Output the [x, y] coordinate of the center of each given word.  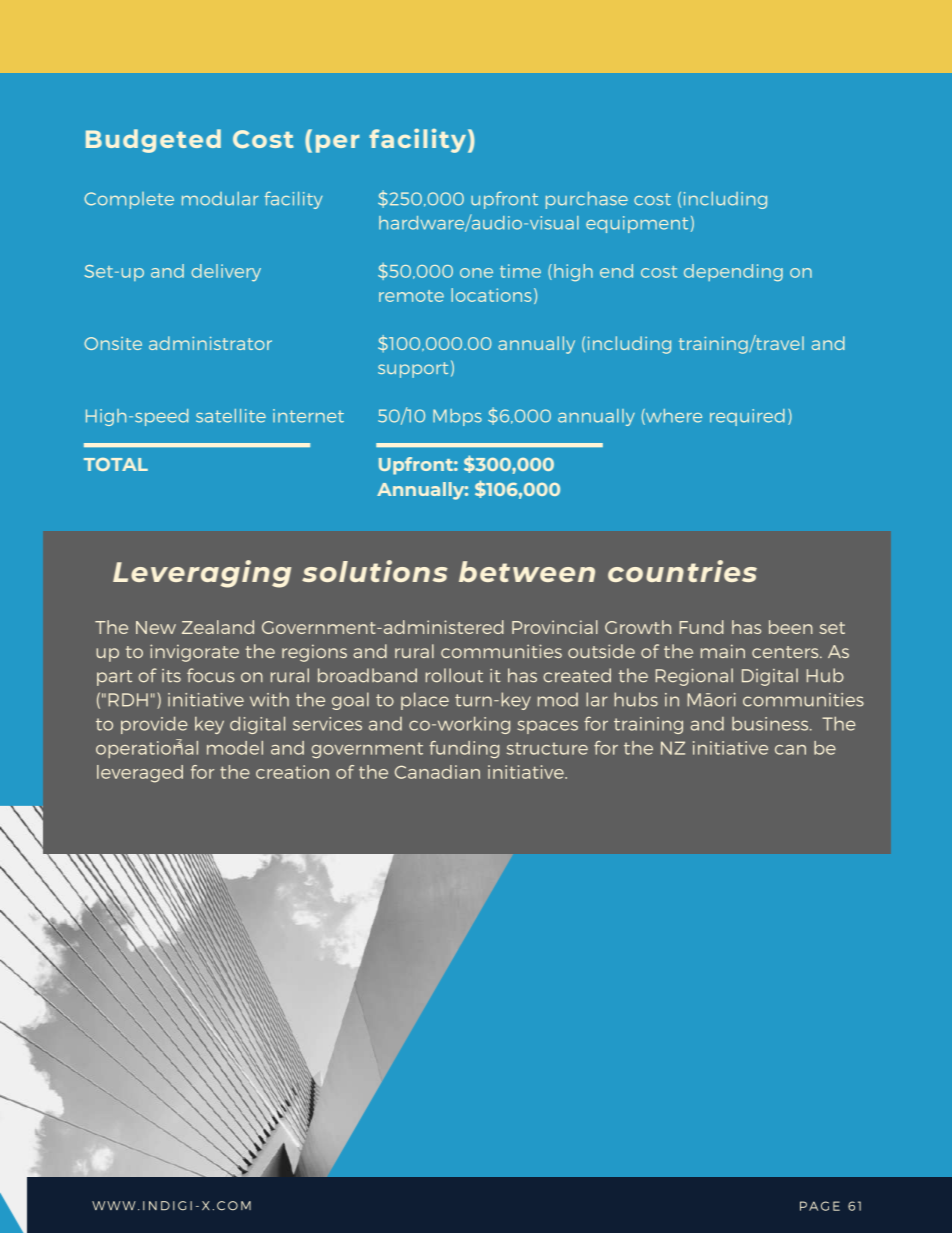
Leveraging [202, 574]
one [476, 273]
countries [682, 571]
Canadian [437, 772]
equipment [637, 224]
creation [292, 772]
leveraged [140, 774]
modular [220, 199]
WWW [114, 1205]
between [527, 571]
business [771, 724]
